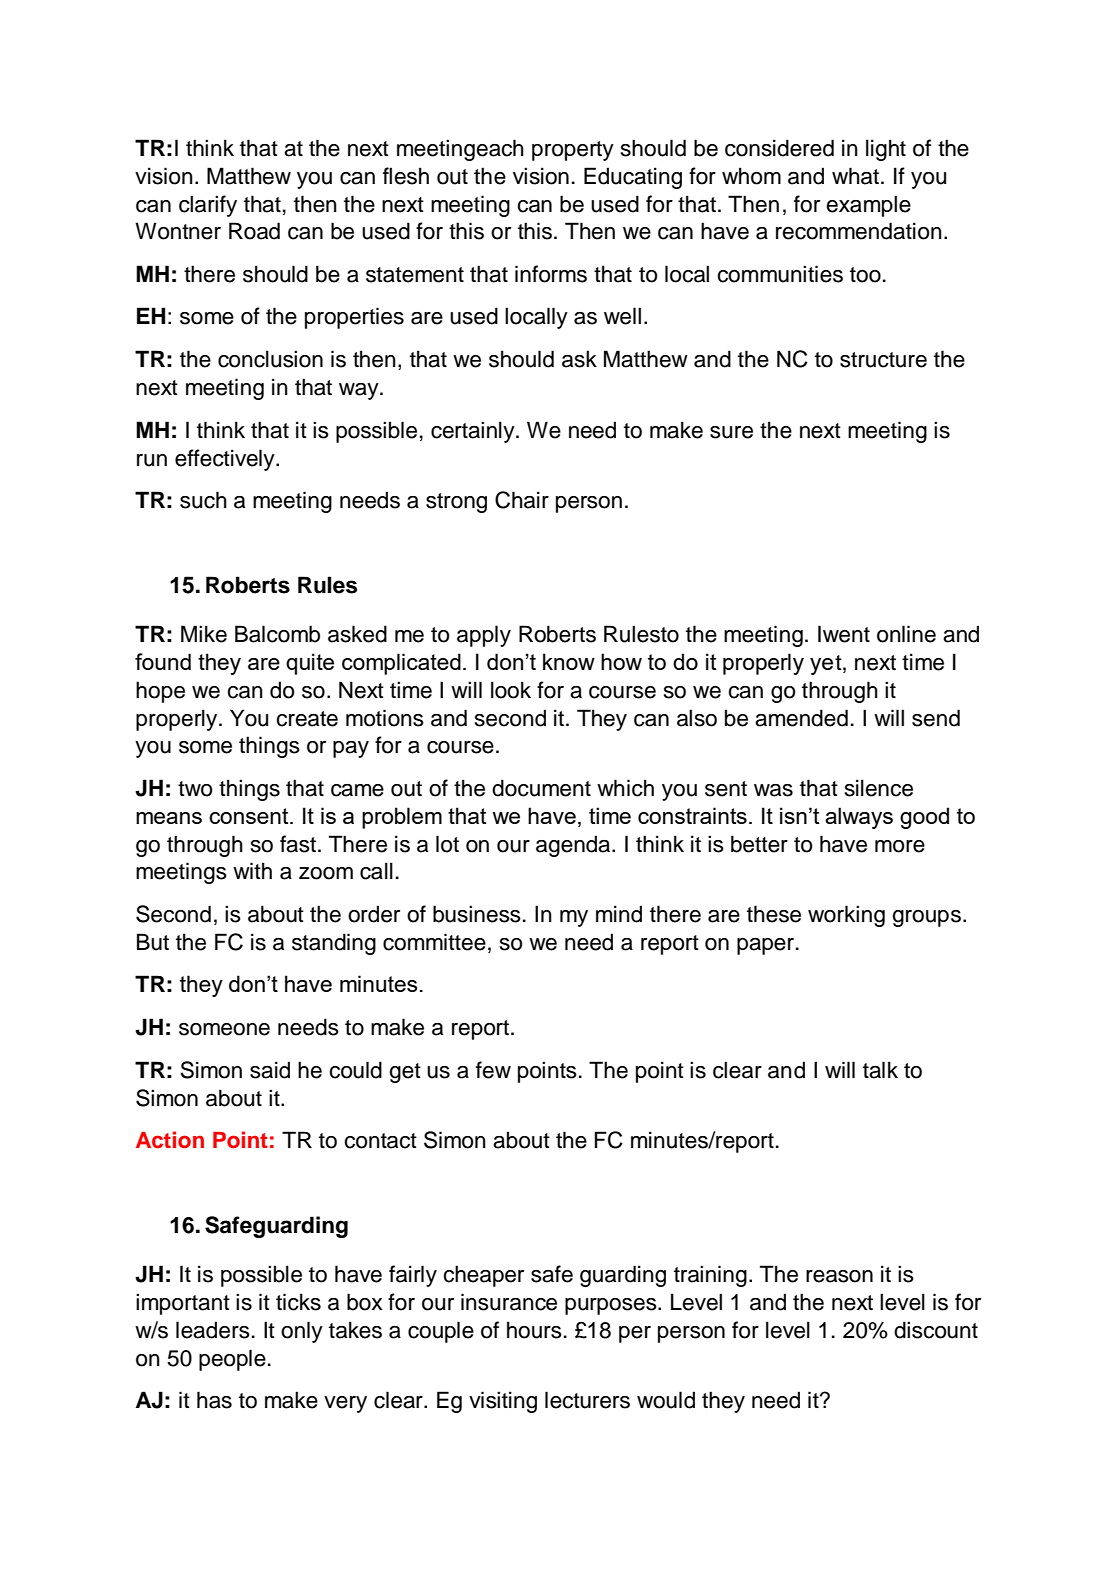 The image size is (1120, 1584). Describe the element at coordinates (208, 206) in the screenshot. I see `clarify` at that location.
